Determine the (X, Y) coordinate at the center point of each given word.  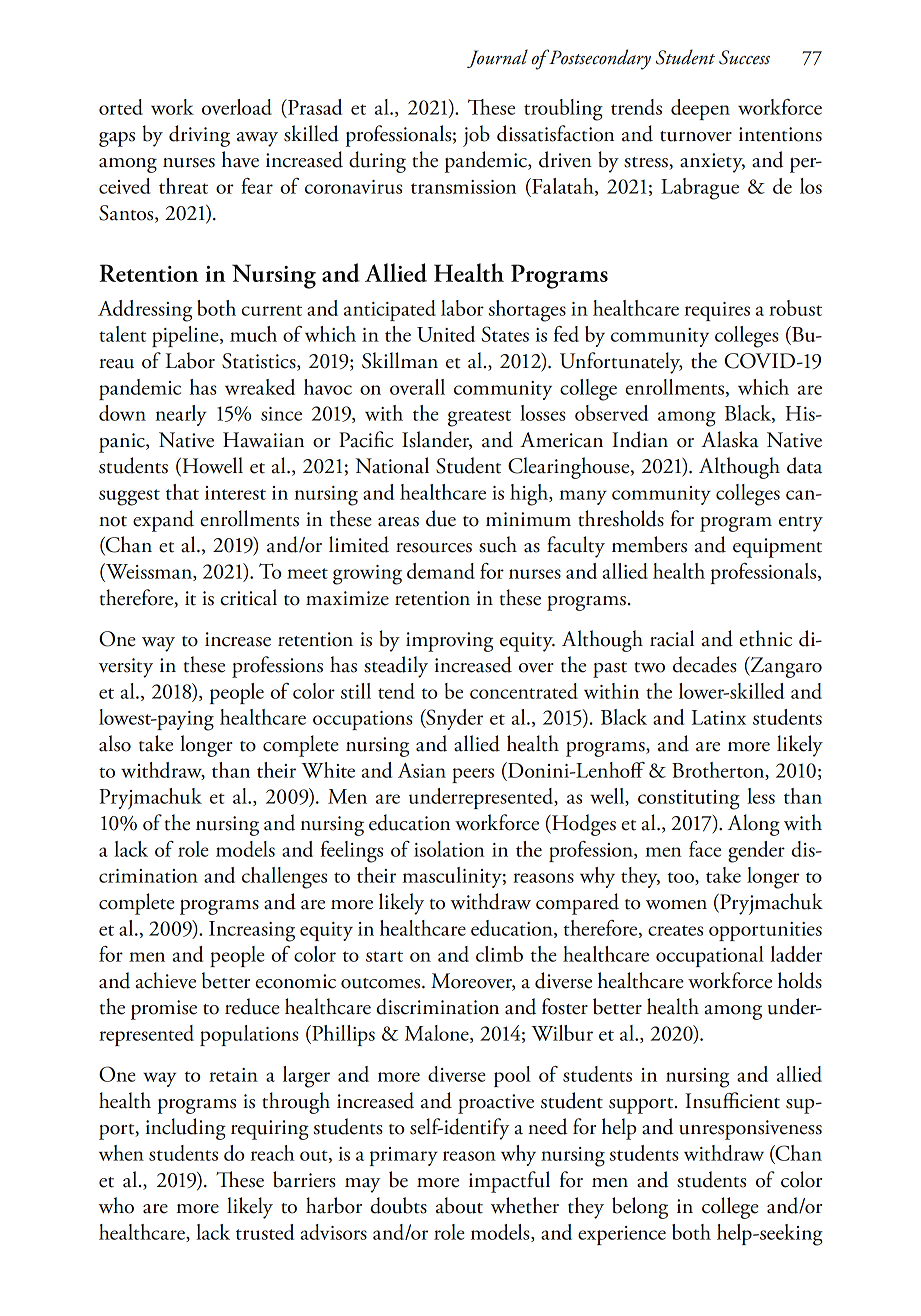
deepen (700, 109)
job (476, 136)
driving (199, 136)
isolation (449, 849)
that (182, 492)
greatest (479, 418)
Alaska (730, 439)
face (705, 849)
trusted (265, 1232)
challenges (284, 878)
